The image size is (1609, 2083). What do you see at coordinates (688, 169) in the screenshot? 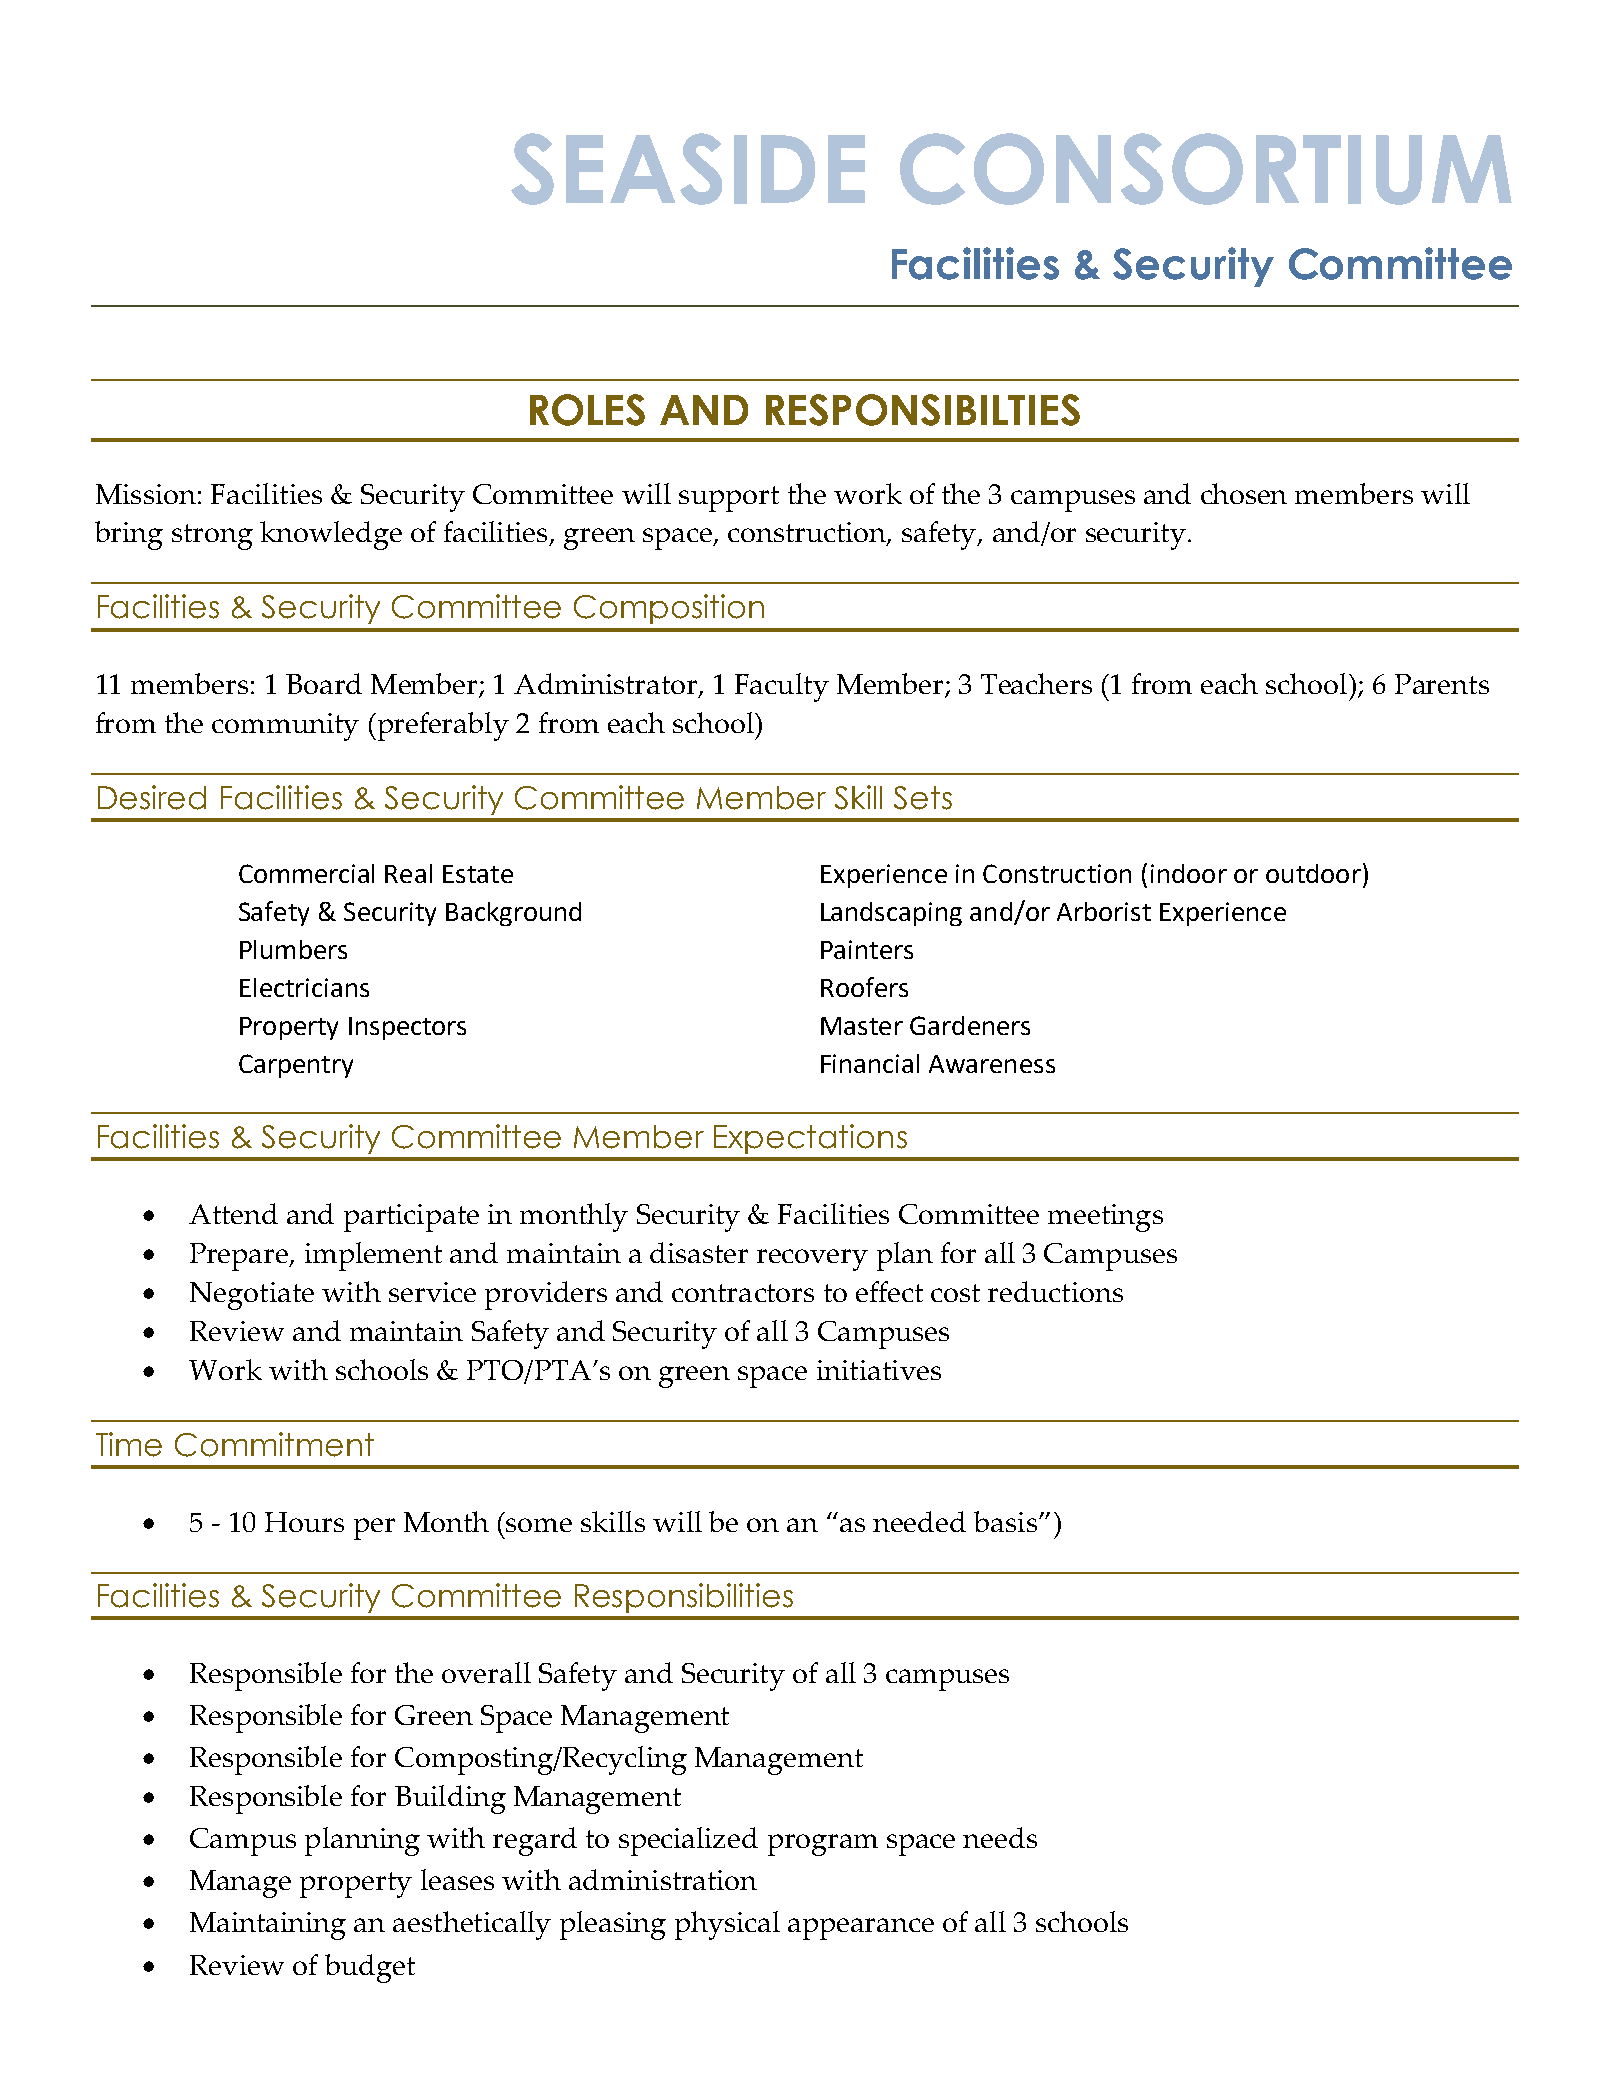
I see `SEASIDE` at bounding box center [688, 169].
